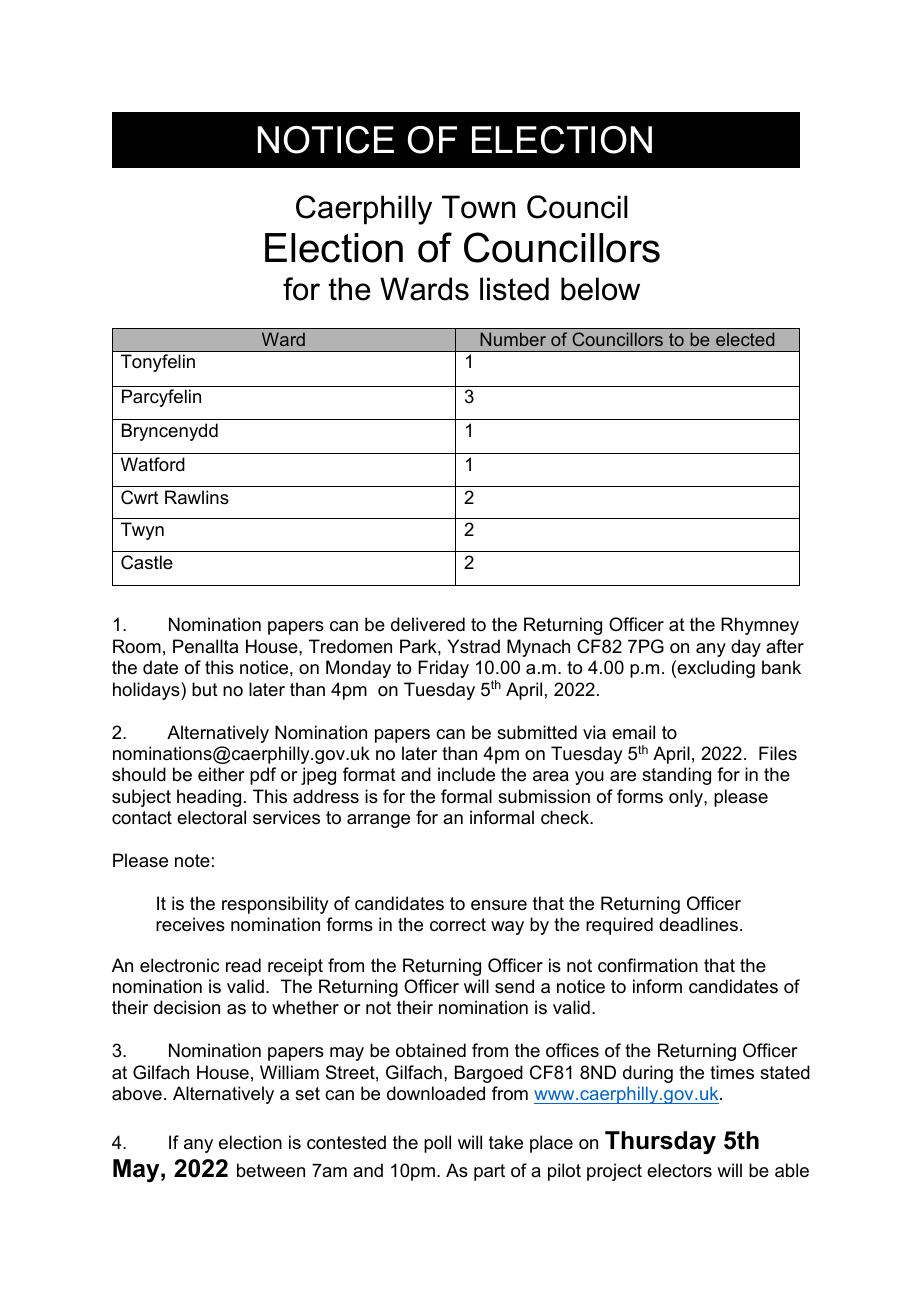 This screenshot has width=924, height=1308. Describe the element at coordinates (271, 1170) in the screenshot. I see `between` at that location.
